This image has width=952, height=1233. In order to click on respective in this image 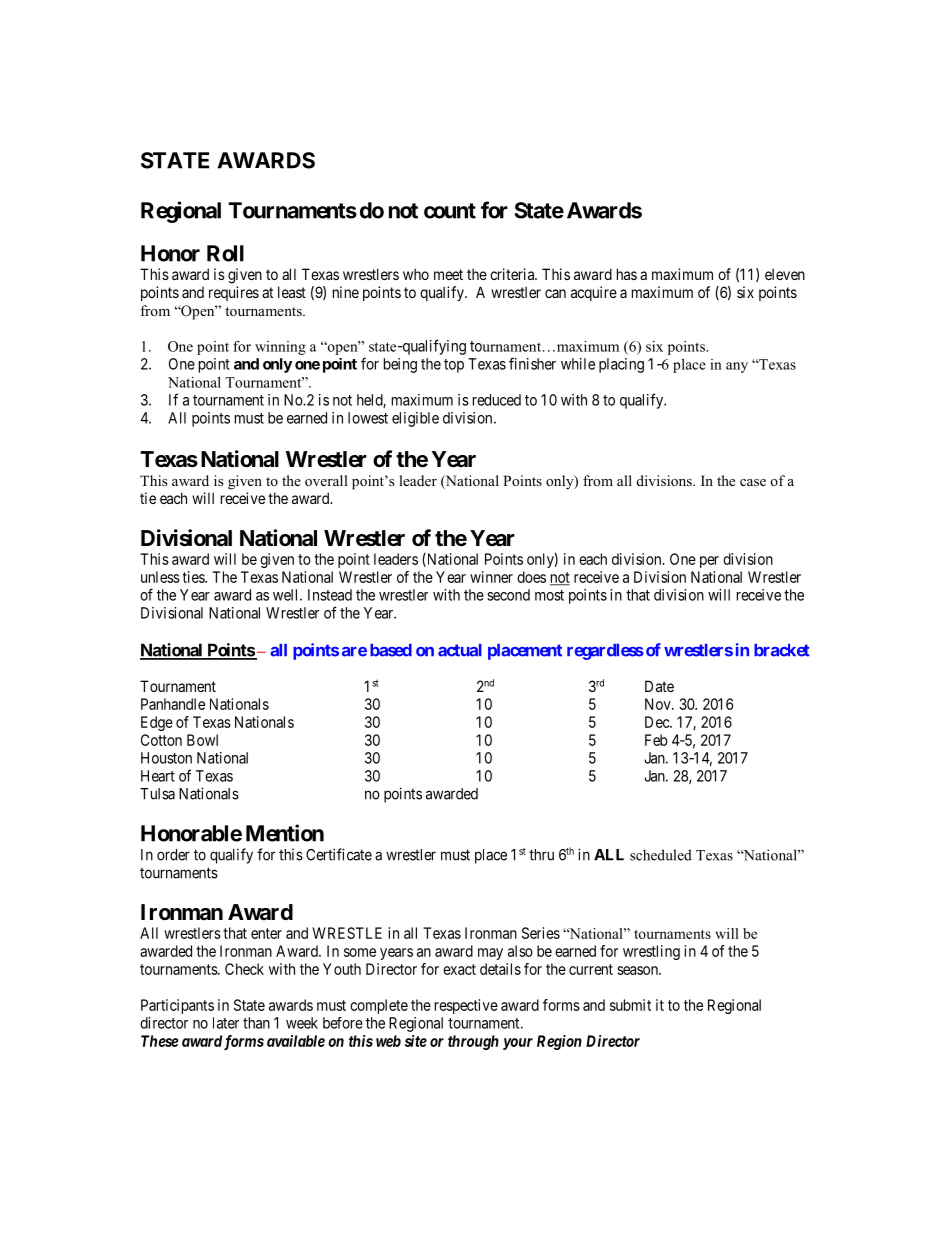, I will do `click(466, 1006)`.
